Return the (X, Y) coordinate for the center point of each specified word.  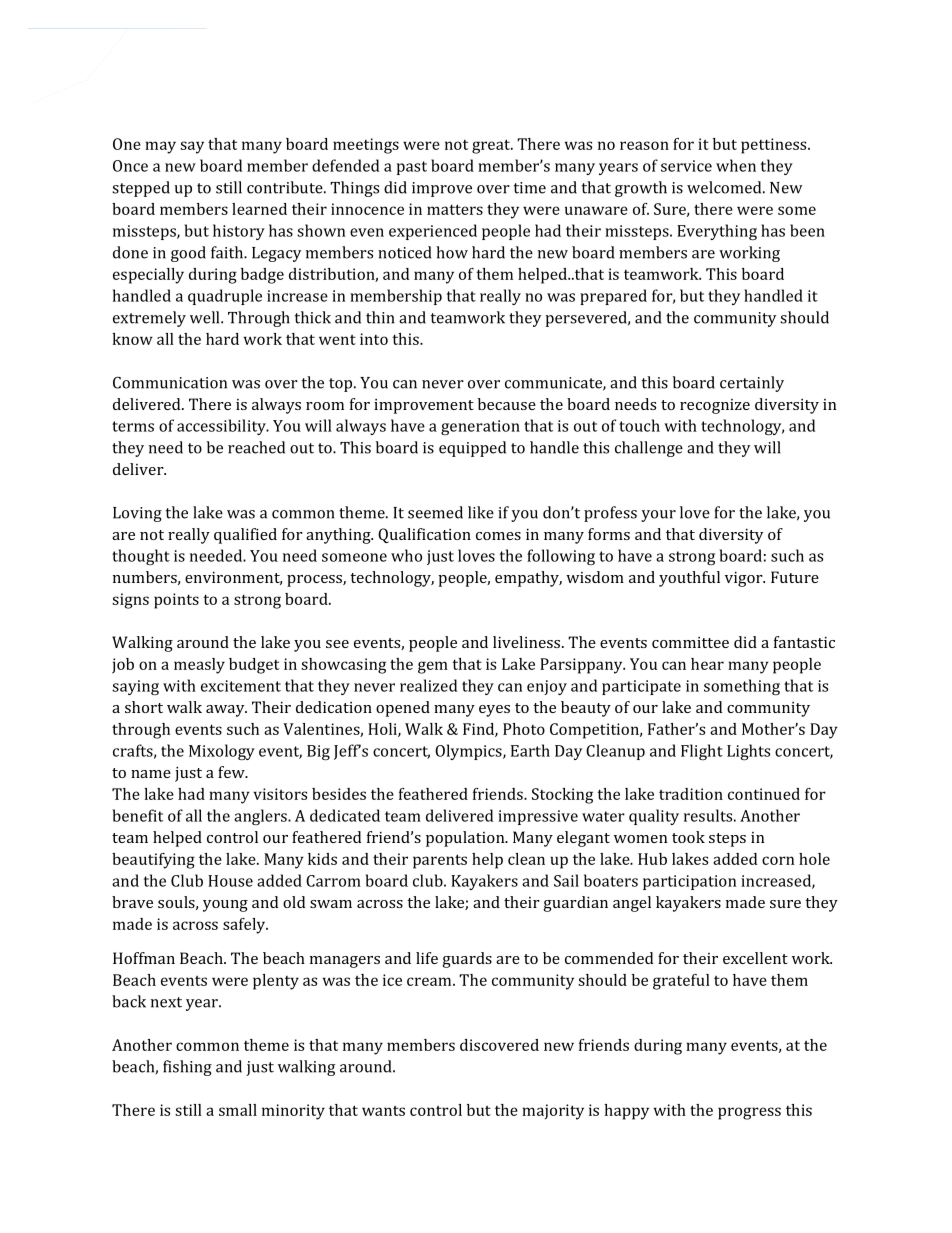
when (736, 165)
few (232, 772)
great (492, 146)
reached (256, 447)
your (658, 516)
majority (553, 1112)
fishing (187, 1068)
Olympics (469, 752)
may (160, 147)
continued (764, 794)
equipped (472, 449)
